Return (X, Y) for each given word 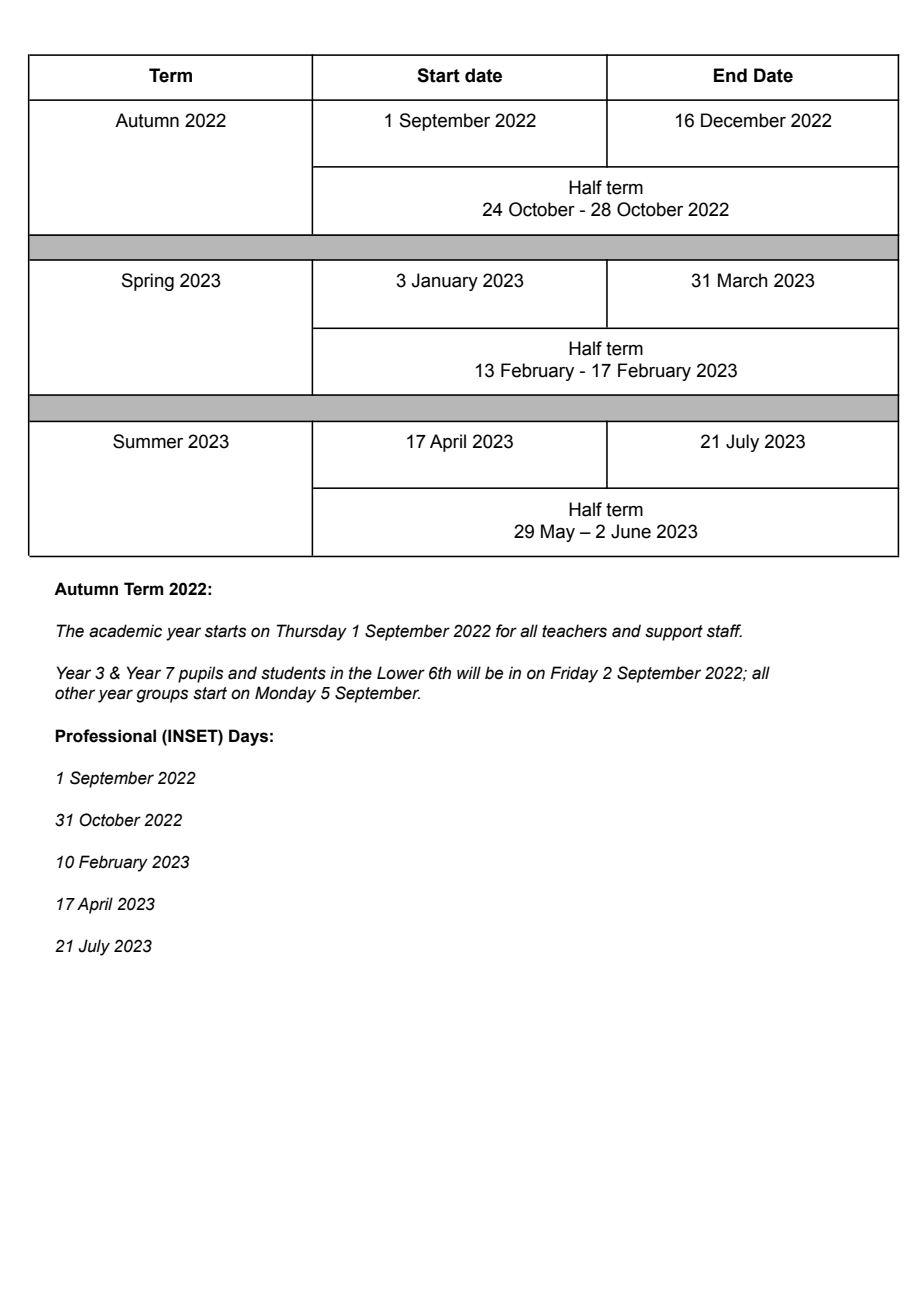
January (444, 282)
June (631, 531)
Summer (148, 441)
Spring (148, 282)
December (743, 120)
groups (162, 696)
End (730, 75)
